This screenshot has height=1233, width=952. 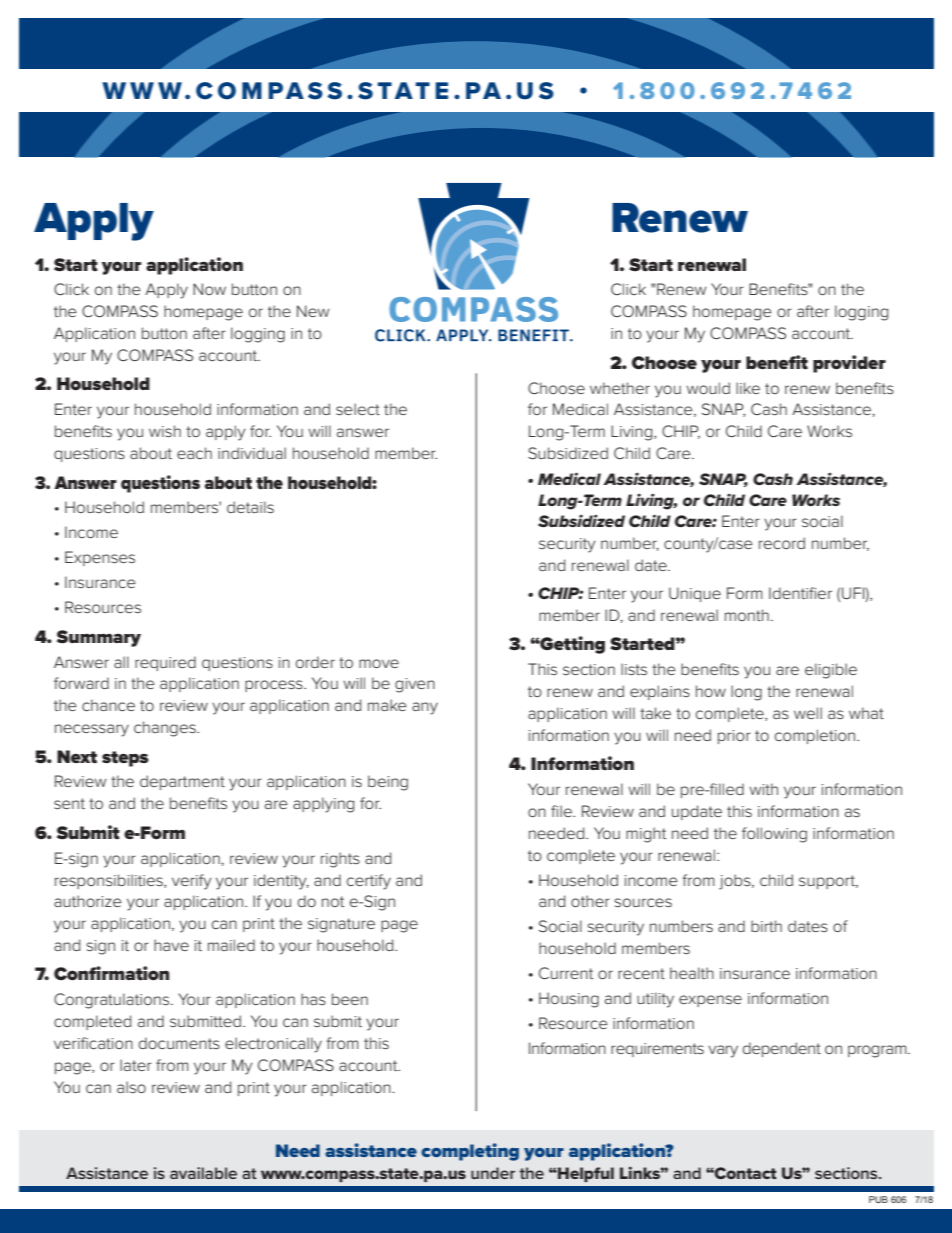 I want to click on under, so click(x=493, y=1173).
